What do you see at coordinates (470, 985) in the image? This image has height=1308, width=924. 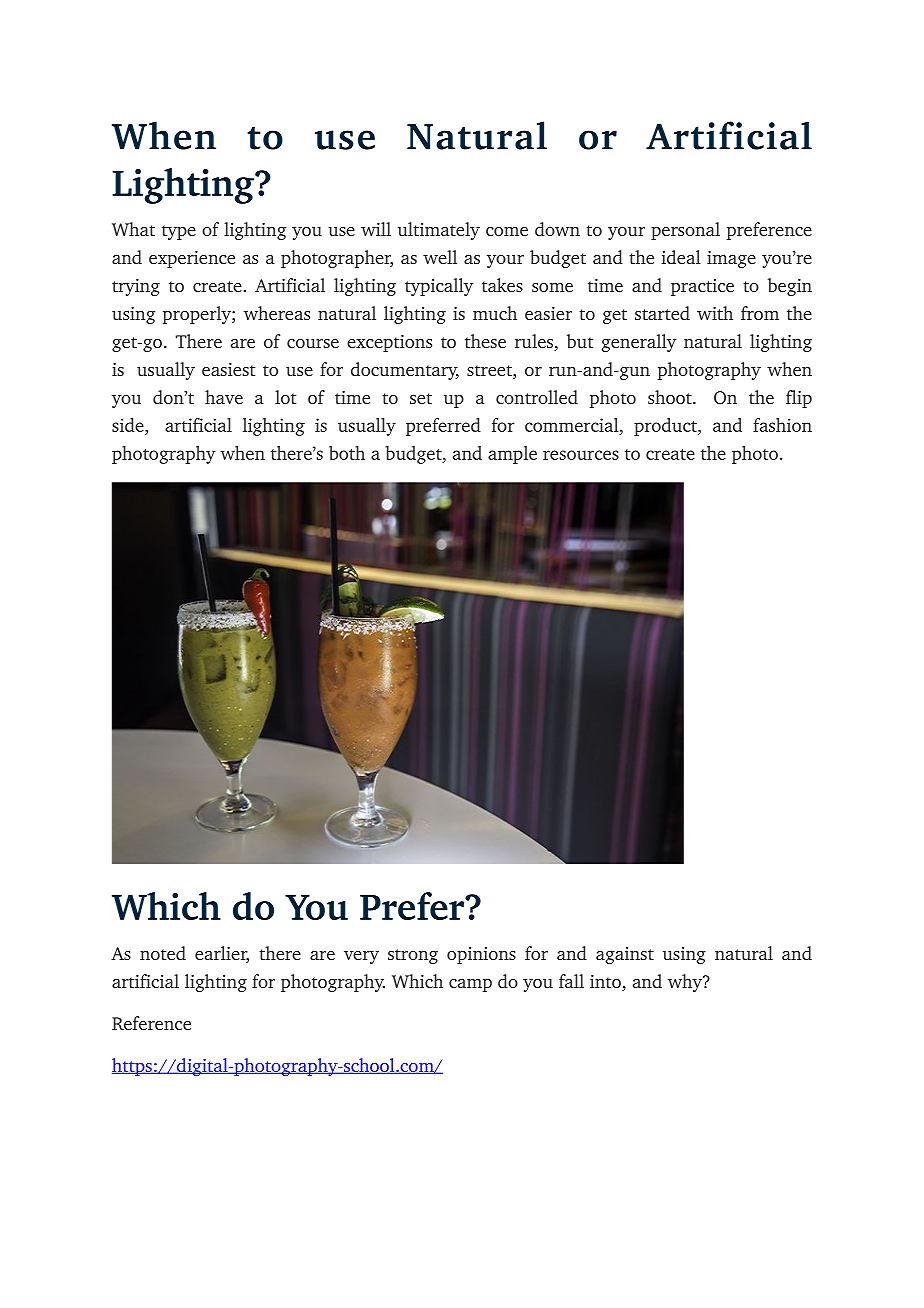 I see `camp` at bounding box center [470, 985].
